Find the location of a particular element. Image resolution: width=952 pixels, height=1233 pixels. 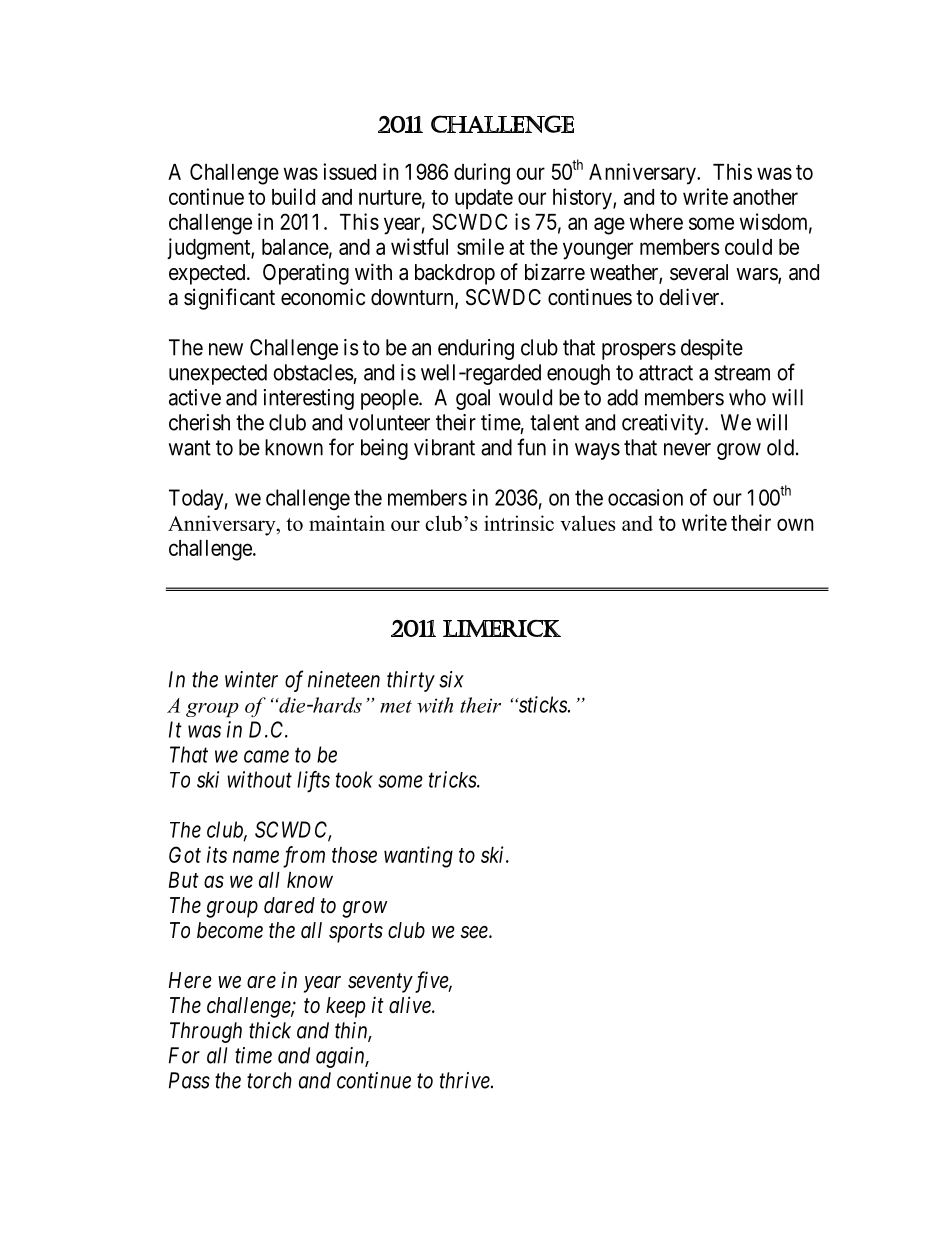

build is located at coordinates (293, 196).
